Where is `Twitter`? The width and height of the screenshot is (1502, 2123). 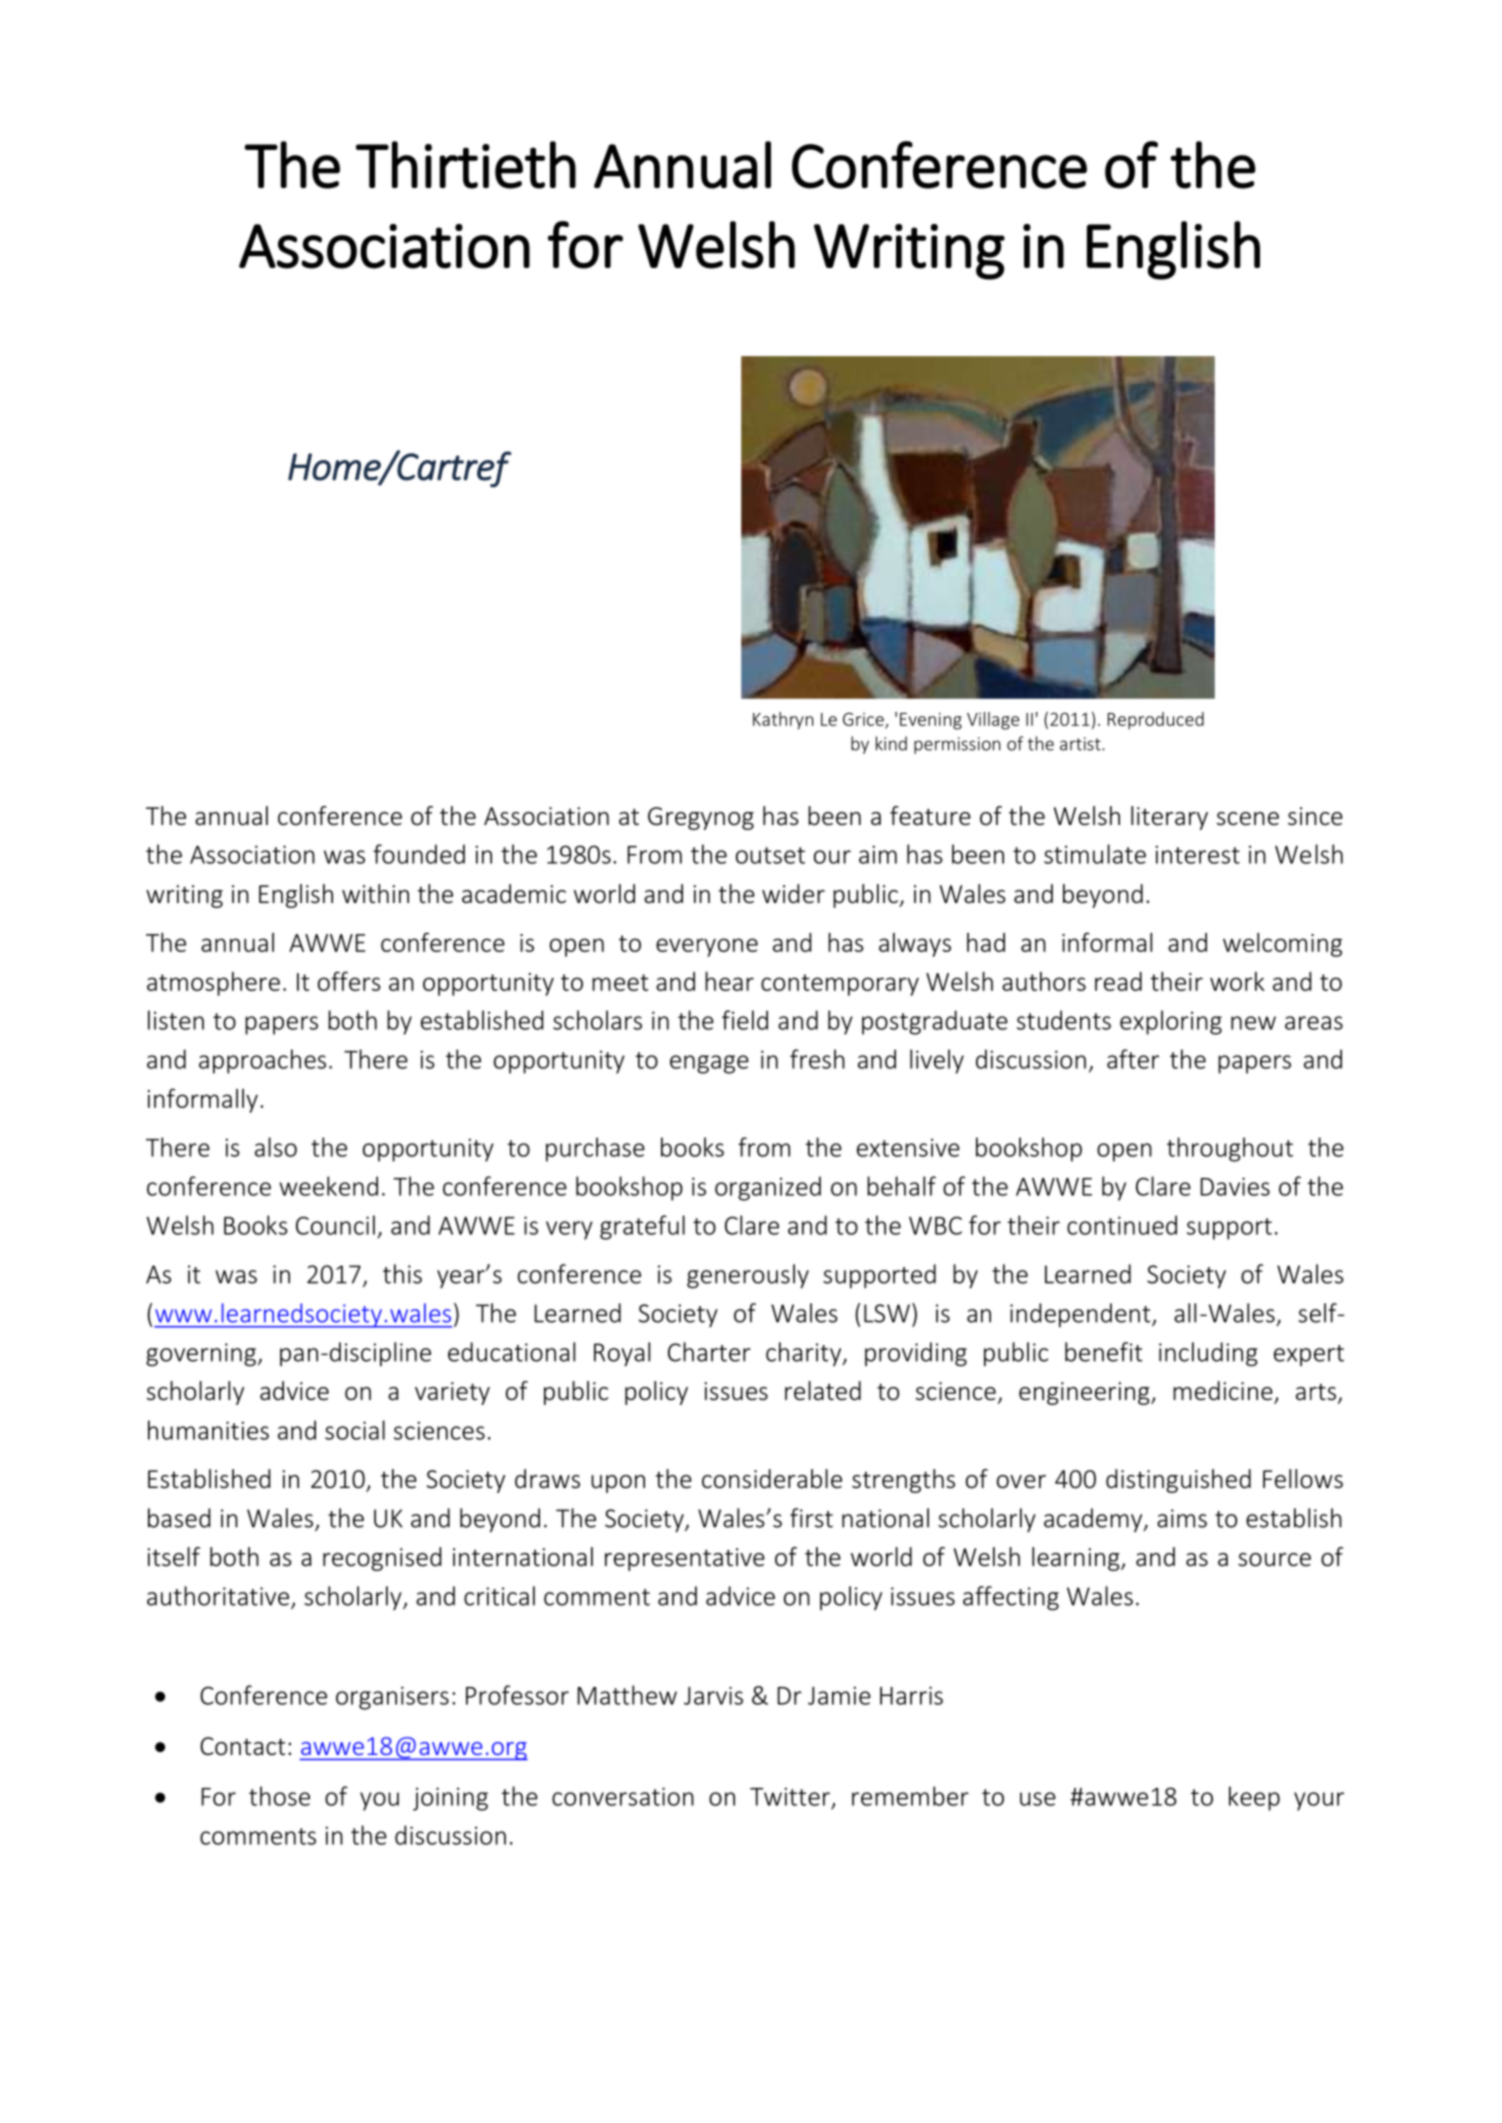
Twitter is located at coordinates (790, 1796).
